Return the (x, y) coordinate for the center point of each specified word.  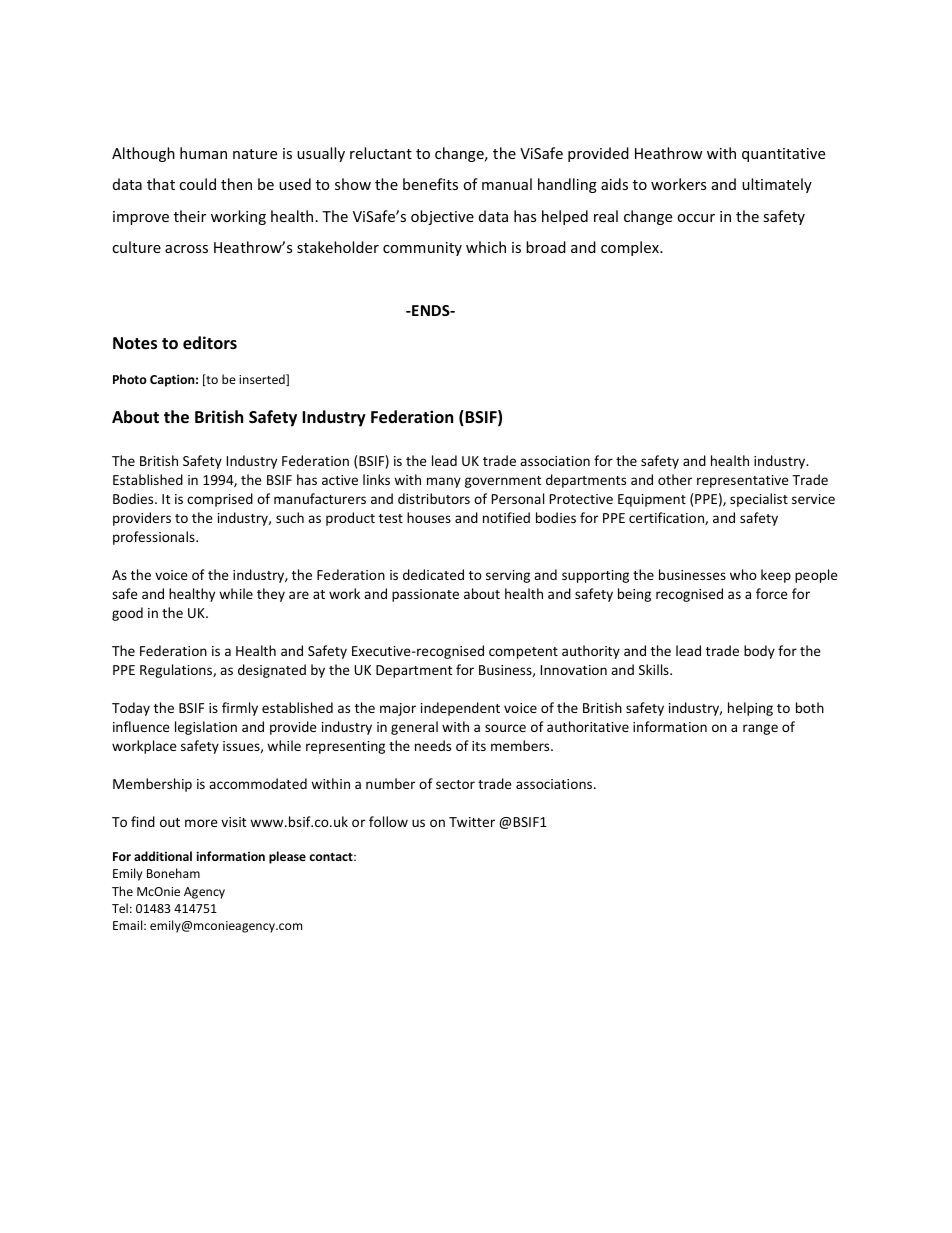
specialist (759, 500)
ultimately (777, 185)
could (197, 184)
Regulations (177, 671)
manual (507, 184)
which (486, 247)
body (759, 652)
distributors (434, 498)
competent (523, 653)
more (201, 823)
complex (631, 248)
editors (210, 343)
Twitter (472, 822)
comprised (220, 500)
